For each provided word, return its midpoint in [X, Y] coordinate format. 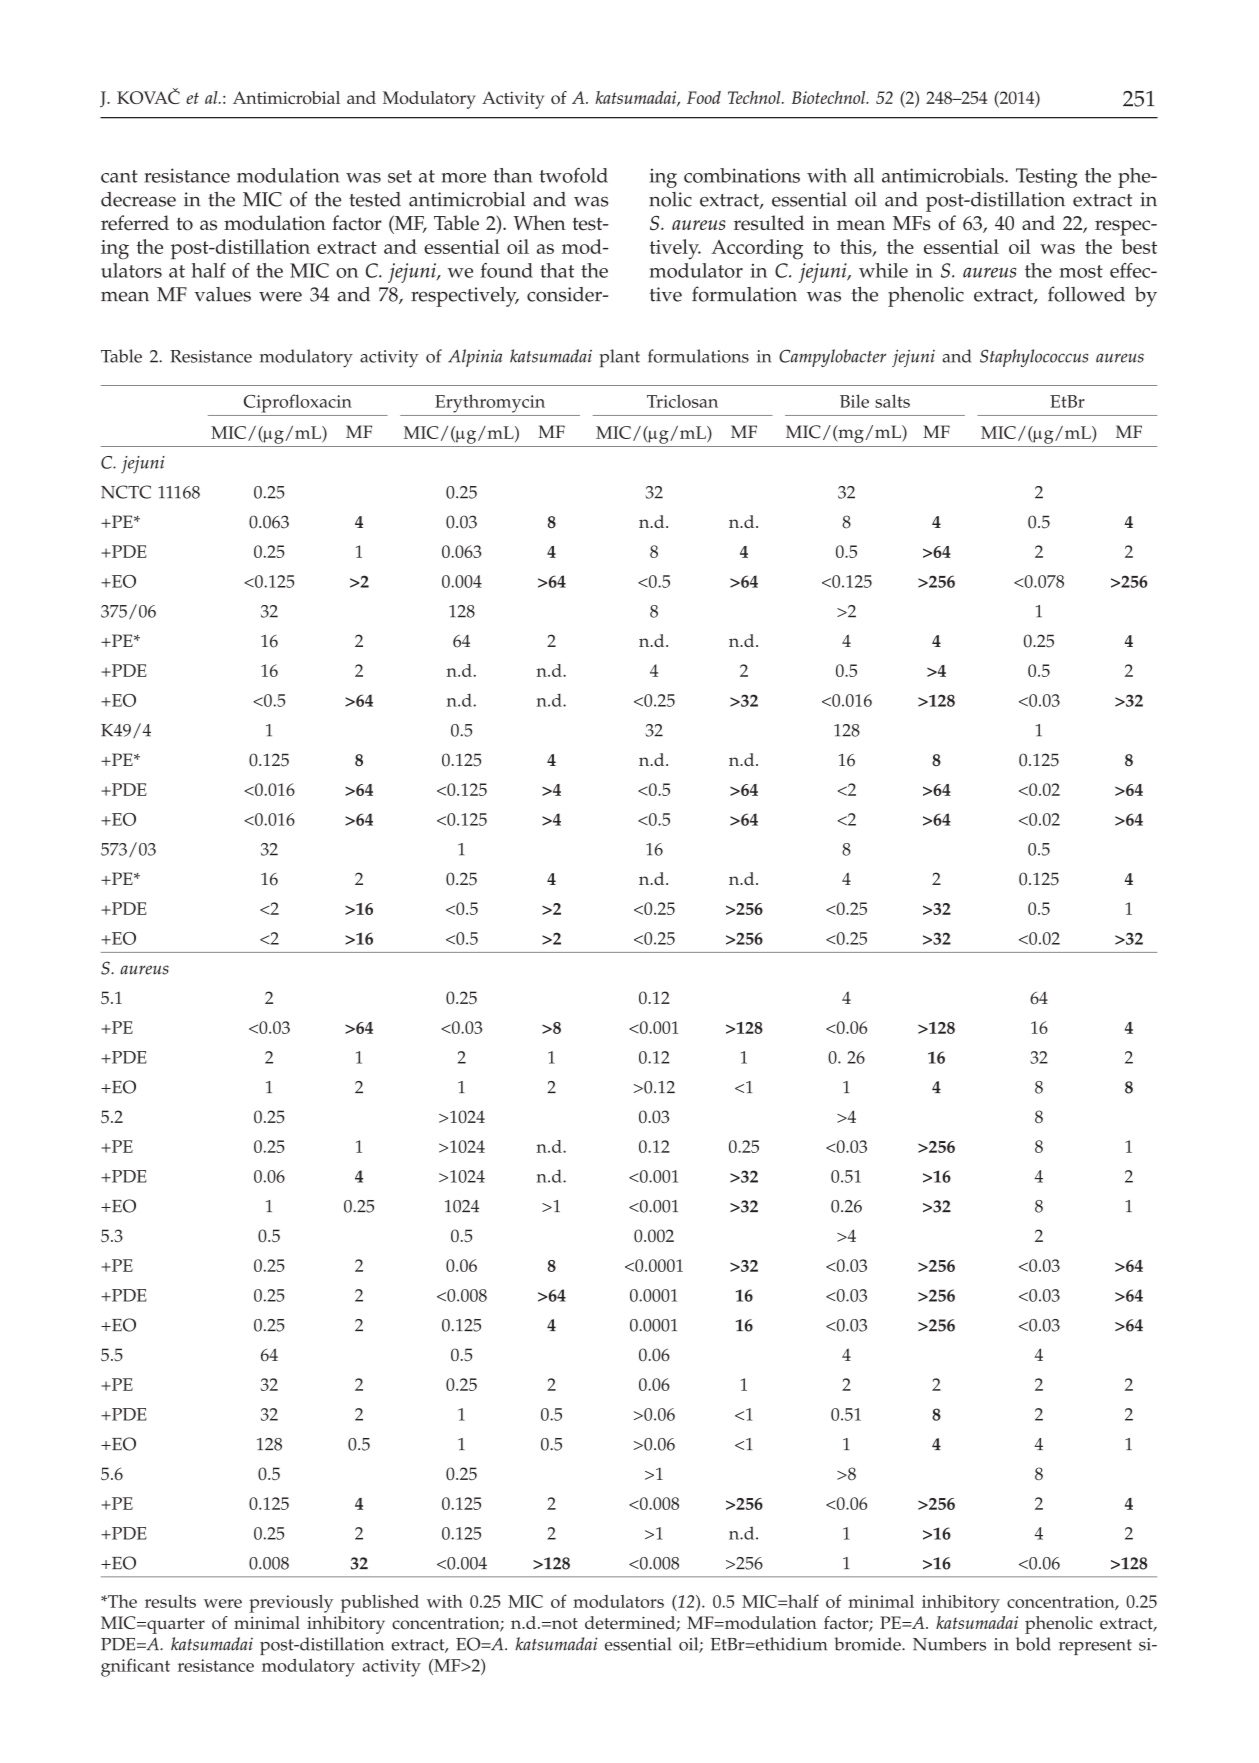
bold [1033, 1644]
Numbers [949, 1644]
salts [892, 401]
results [170, 1601]
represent [1095, 1647]
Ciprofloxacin [298, 403]
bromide [868, 1644]
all [864, 175]
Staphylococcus [1034, 358]
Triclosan [682, 401]
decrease [138, 199]
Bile [854, 401]
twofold [573, 175]
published [380, 1604]
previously [291, 1604]
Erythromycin [490, 403]
